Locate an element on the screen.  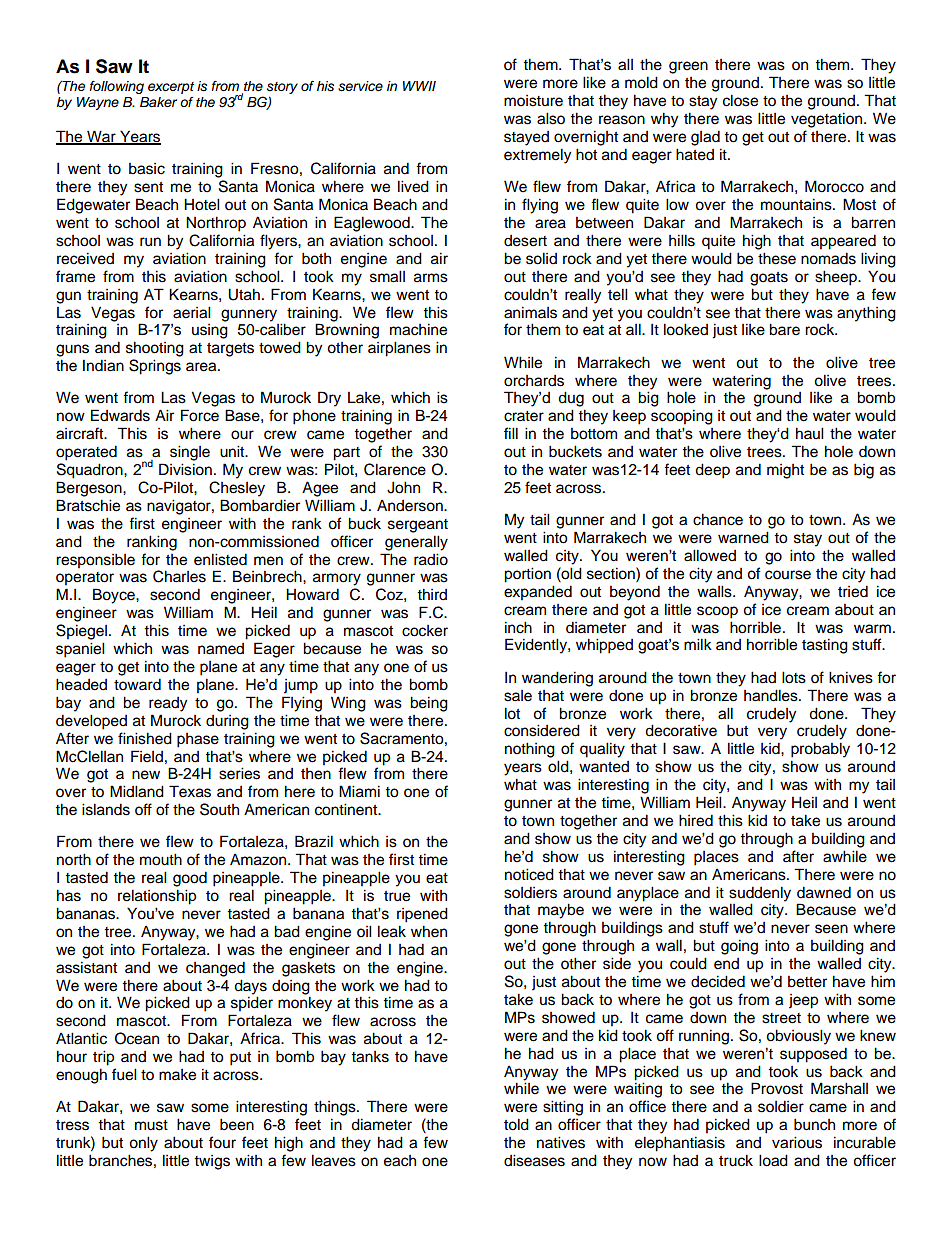
Miami is located at coordinates (359, 791).
